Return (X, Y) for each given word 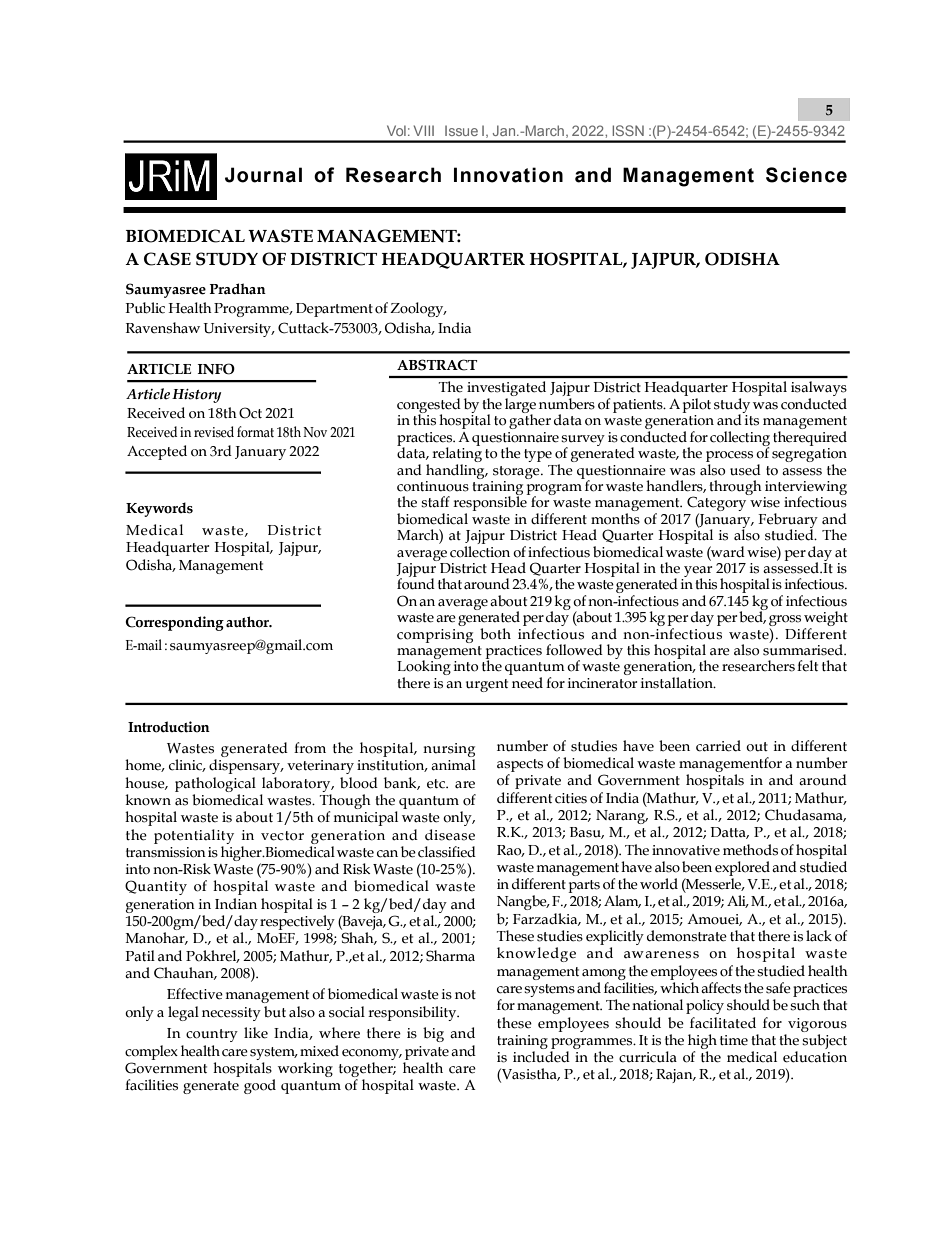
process (729, 456)
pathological (215, 784)
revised (214, 432)
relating (457, 455)
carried (718, 746)
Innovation (508, 175)
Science (806, 175)
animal (453, 765)
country (212, 1035)
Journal (263, 175)
